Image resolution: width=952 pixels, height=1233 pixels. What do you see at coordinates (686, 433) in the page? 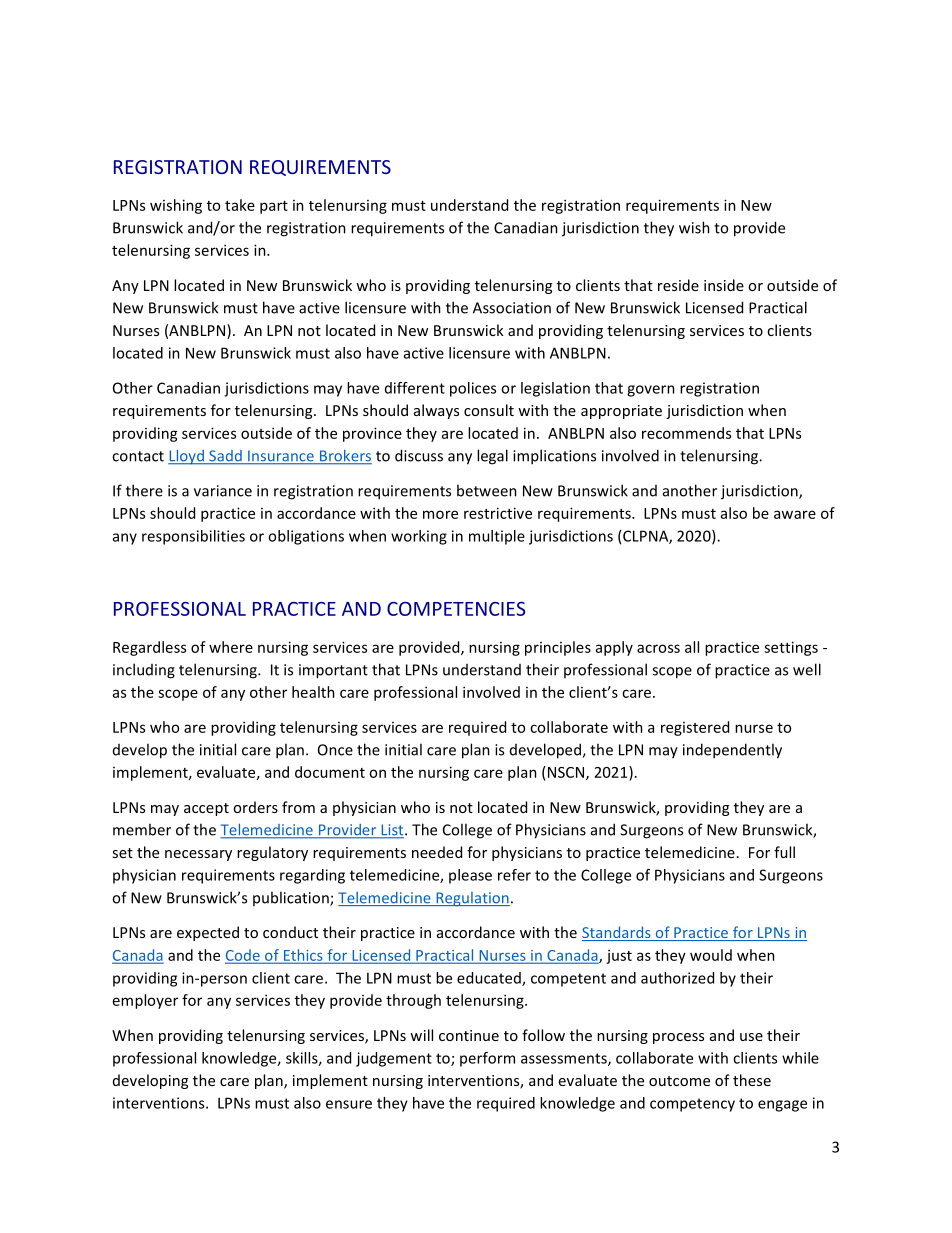
I see `recommends` at bounding box center [686, 433].
